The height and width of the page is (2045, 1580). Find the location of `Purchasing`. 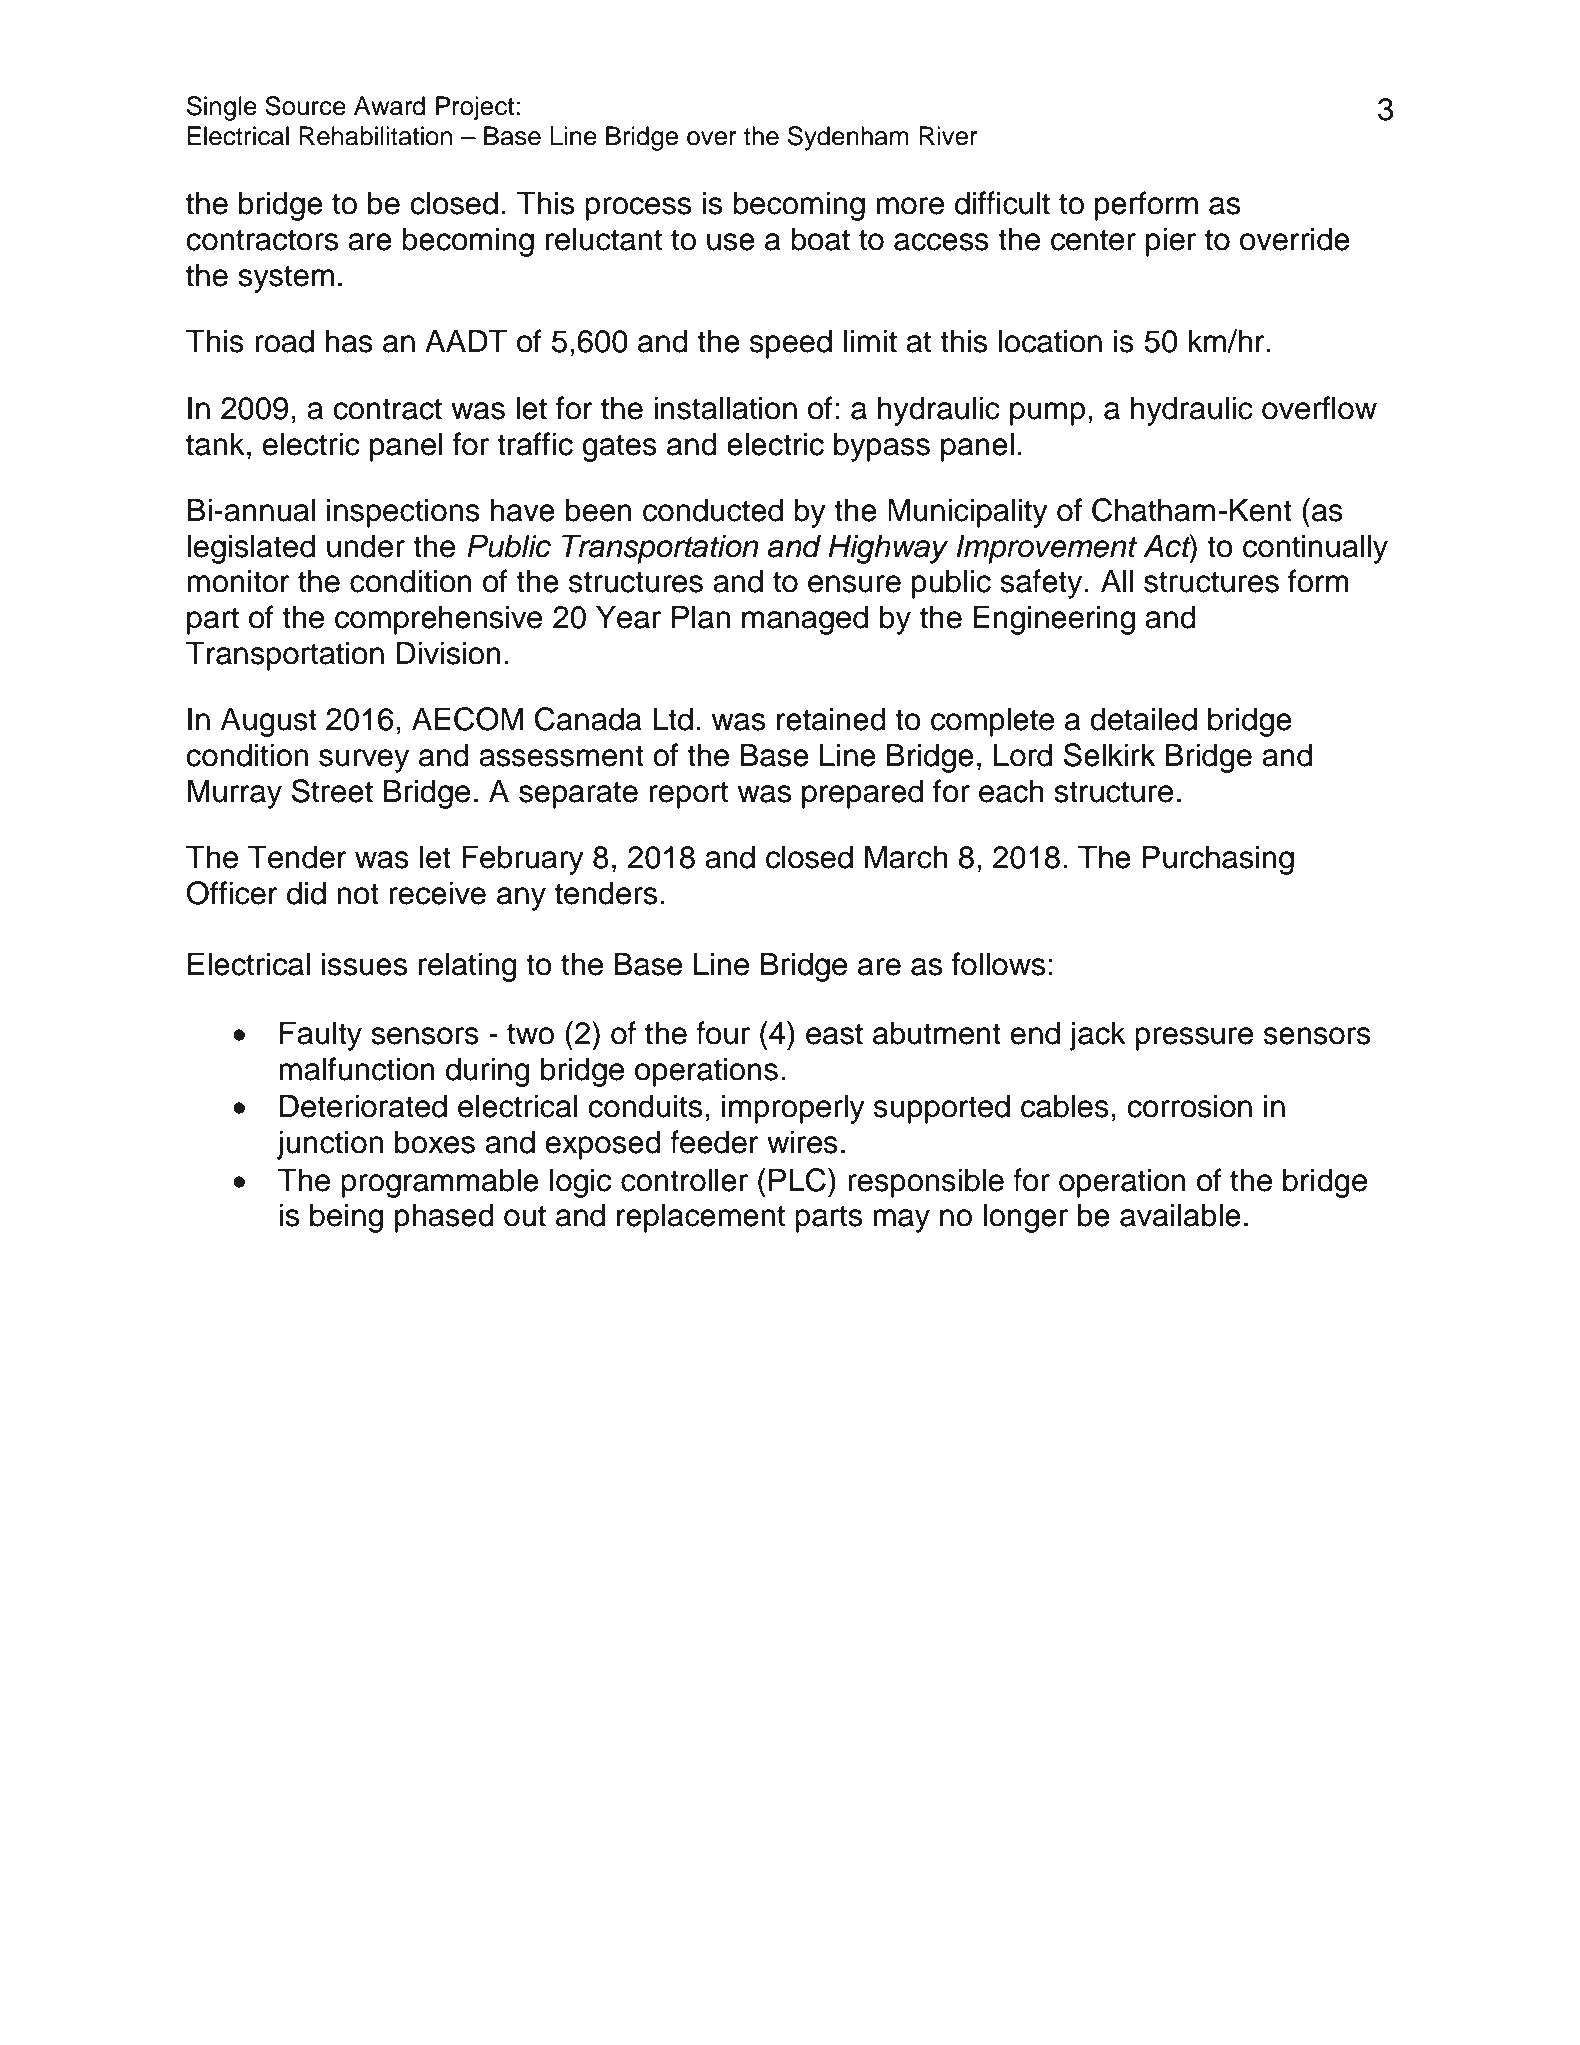

Purchasing is located at coordinates (1218, 860).
